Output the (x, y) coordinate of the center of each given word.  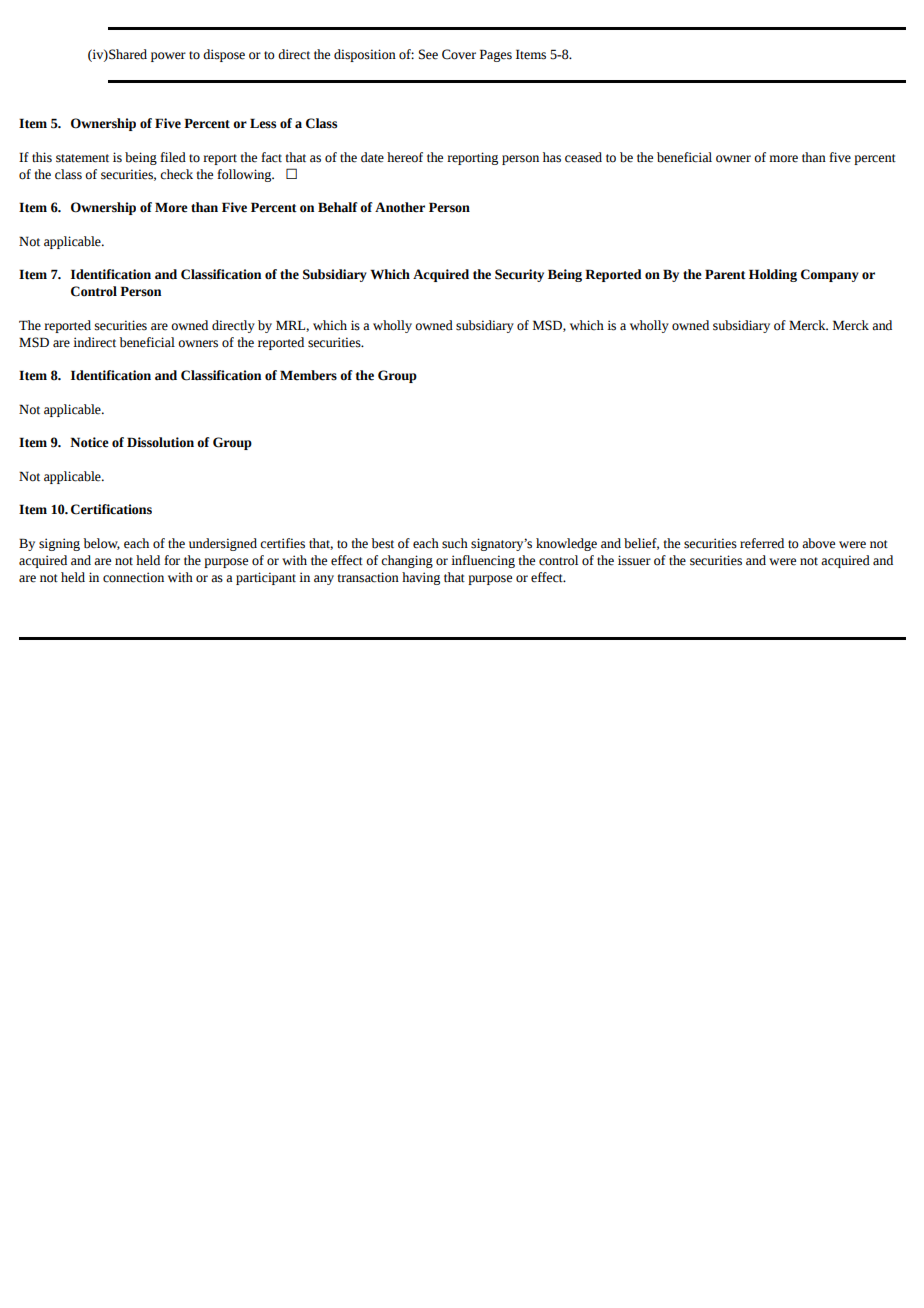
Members (308, 375)
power (168, 57)
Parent (725, 274)
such (455, 543)
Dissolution (160, 442)
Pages (496, 55)
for (172, 560)
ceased (583, 157)
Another (400, 207)
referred (762, 543)
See (428, 54)
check (176, 174)
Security (519, 275)
